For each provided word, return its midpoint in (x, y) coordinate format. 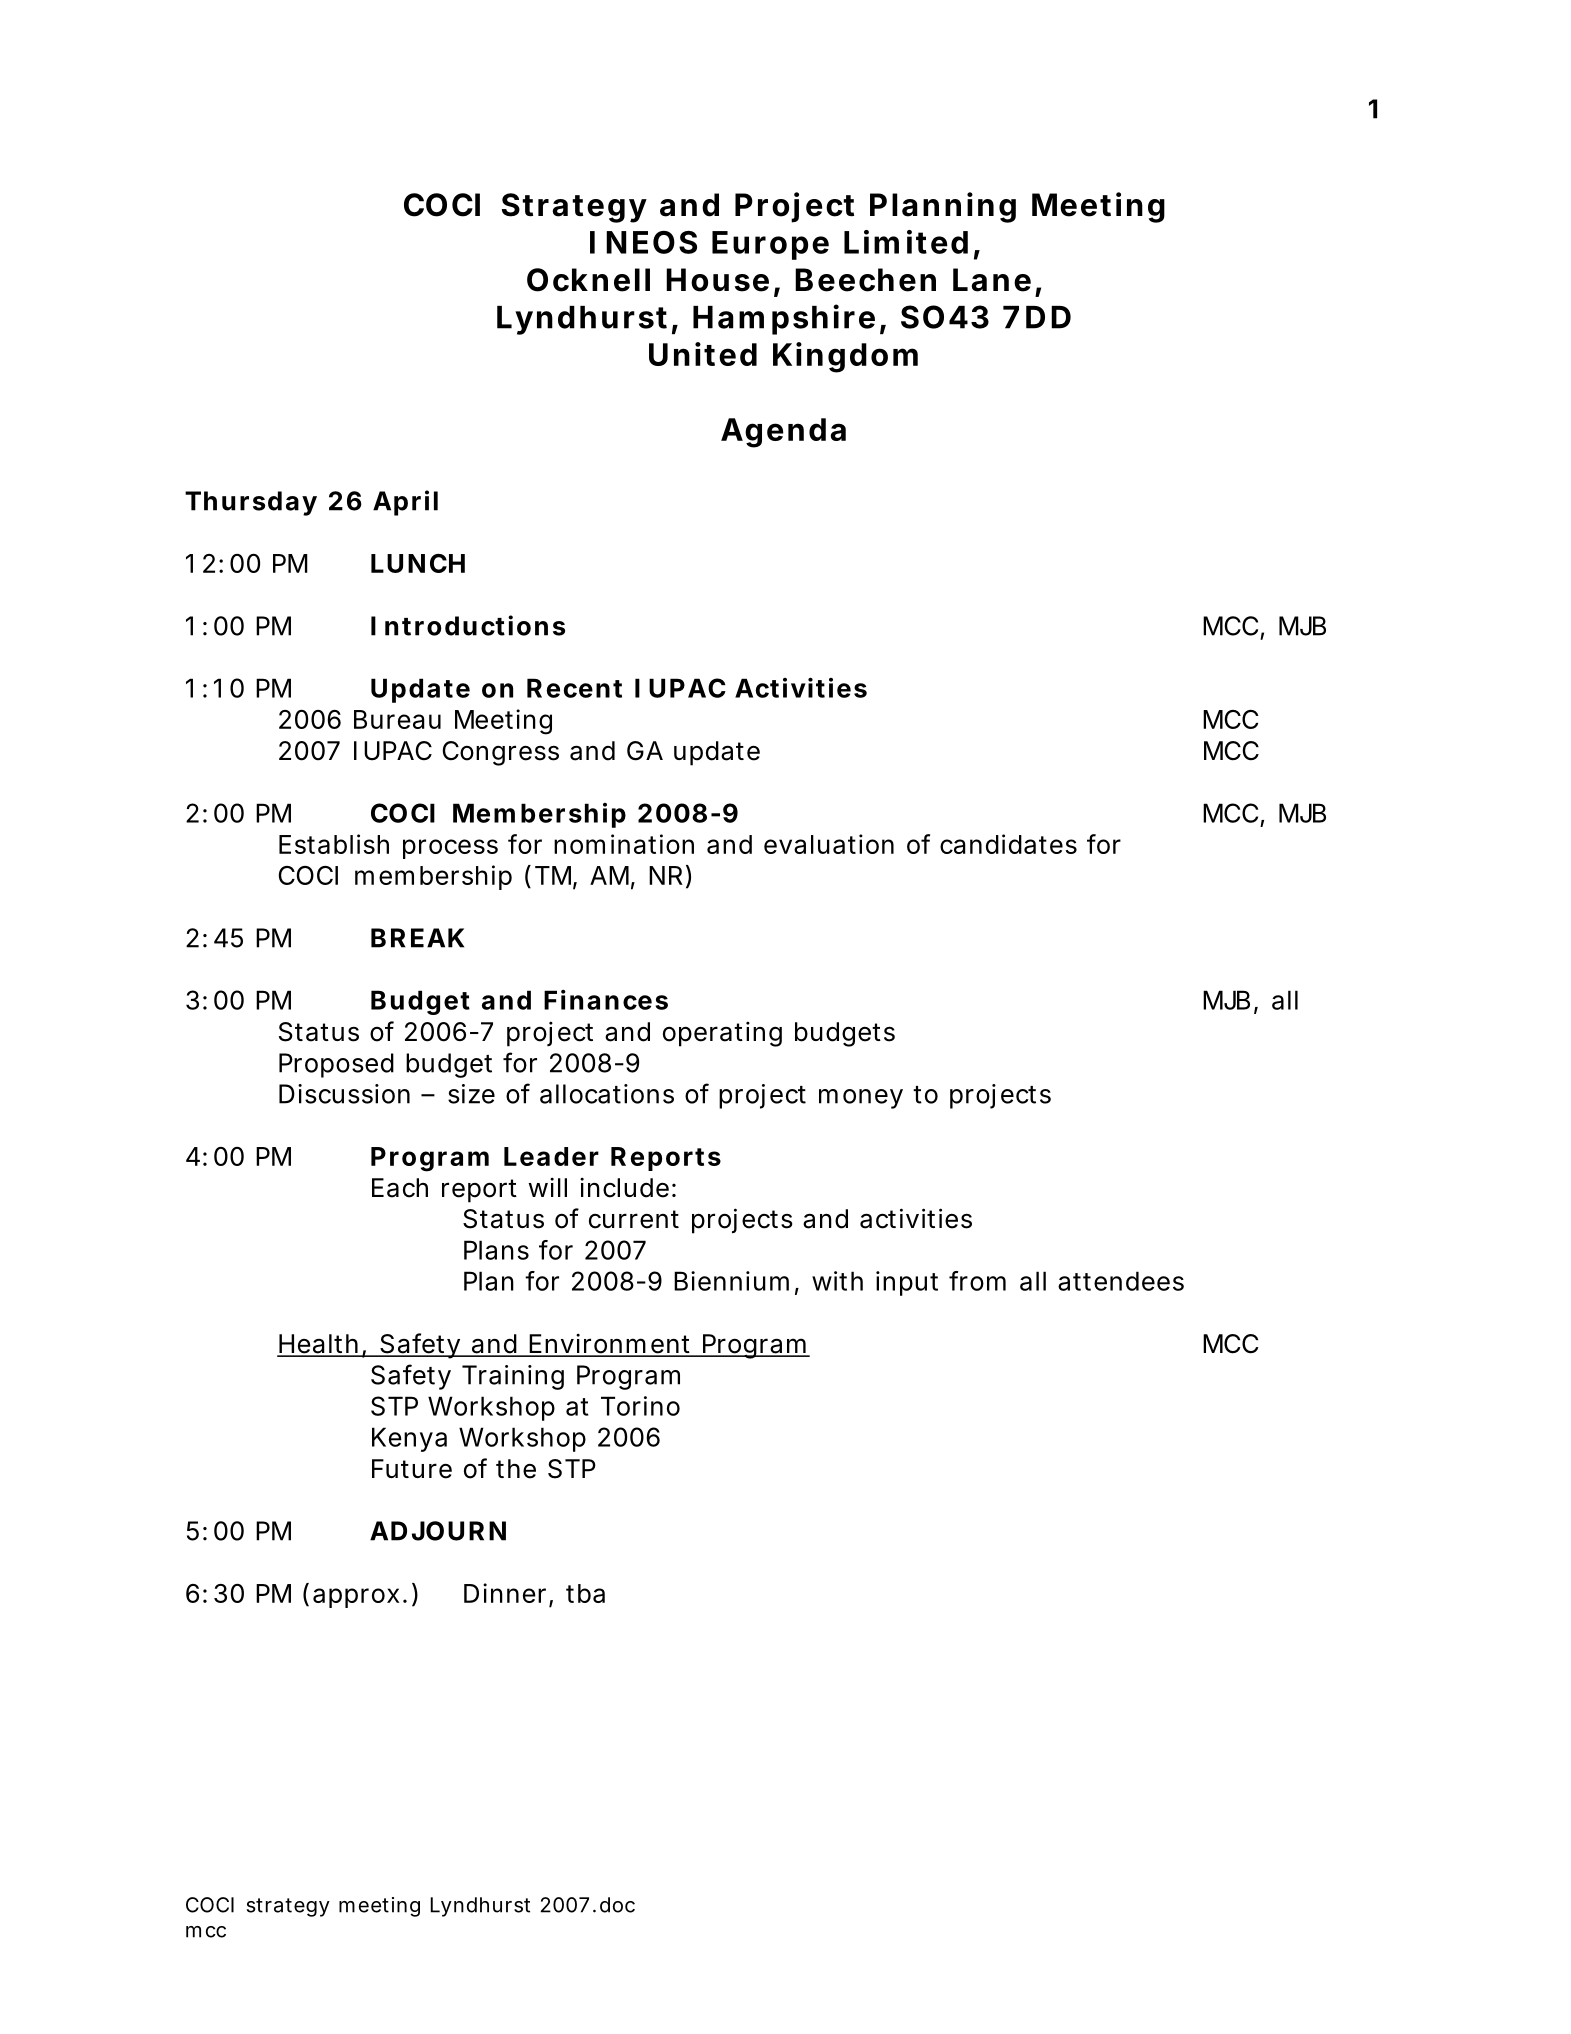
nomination (624, 844)
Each (400, 1188)
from (977, 1281)
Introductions (468, 625)
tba (585, 1593)
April (405, 503)
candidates (1008, 844)
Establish (334, 844)
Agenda (783, 433)
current (634, 1219)
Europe (770, 245)
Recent (574, 688)
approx (356, 1598)
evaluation (829, 844)
